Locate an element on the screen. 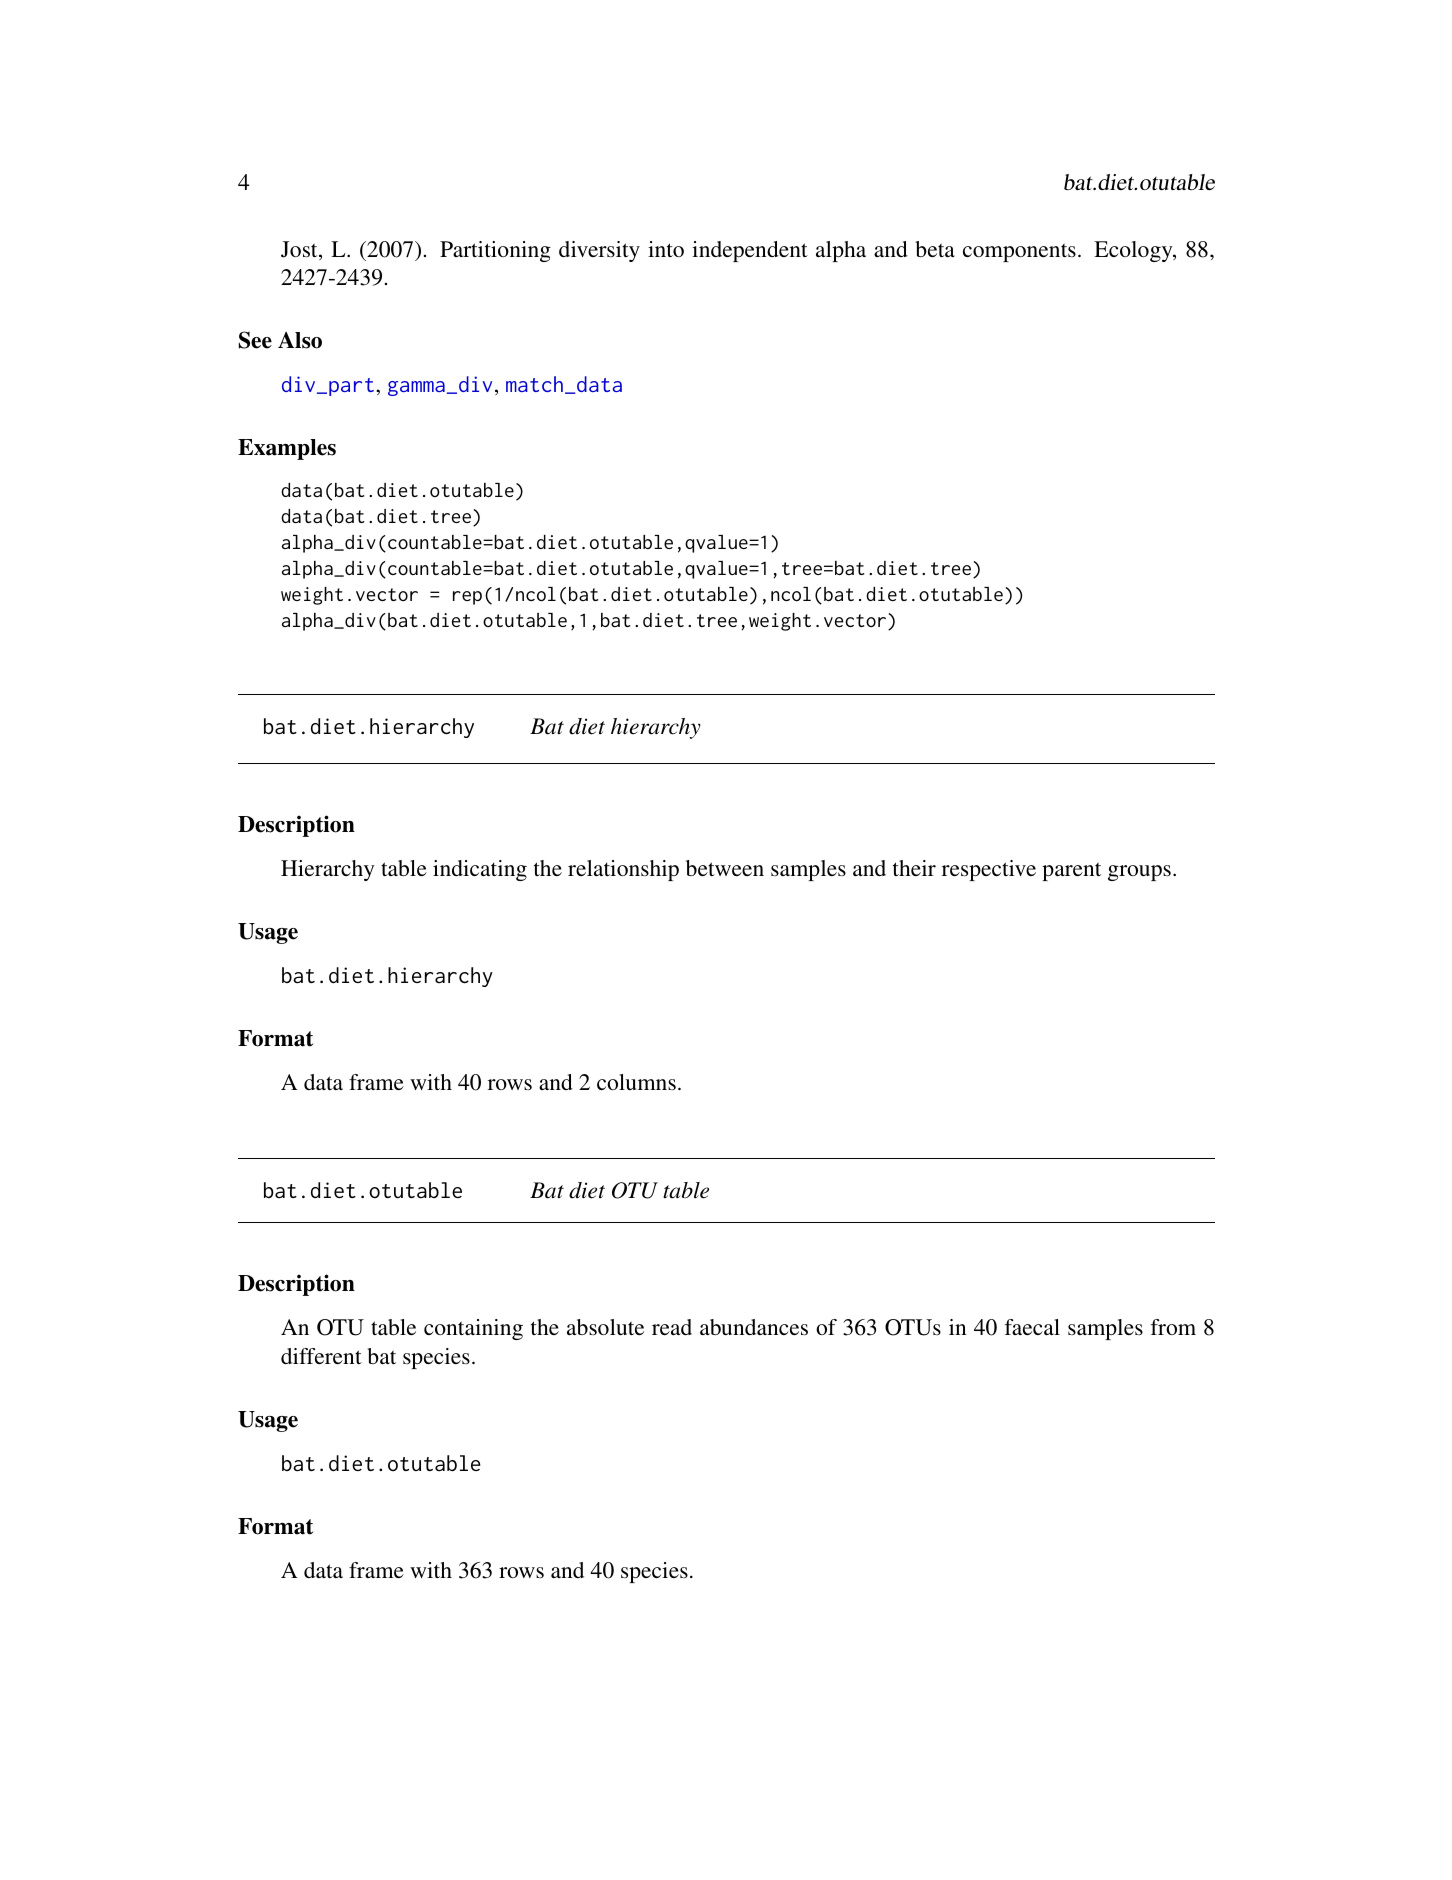 The image size is (1452, 1880). indicating is located at coordinates (480, 870).
